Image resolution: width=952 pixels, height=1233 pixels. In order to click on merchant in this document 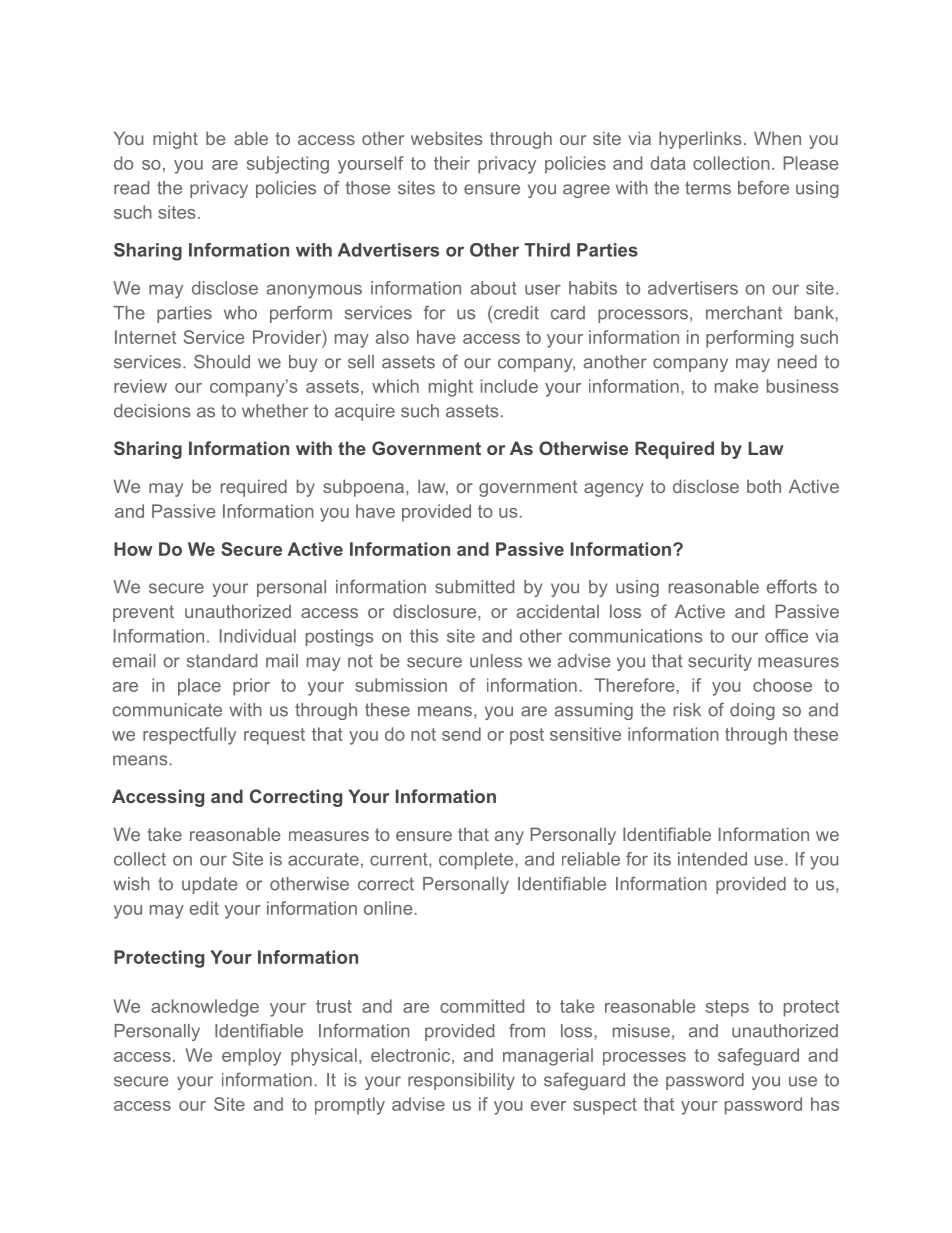, I will do `click(744, 313)`.
